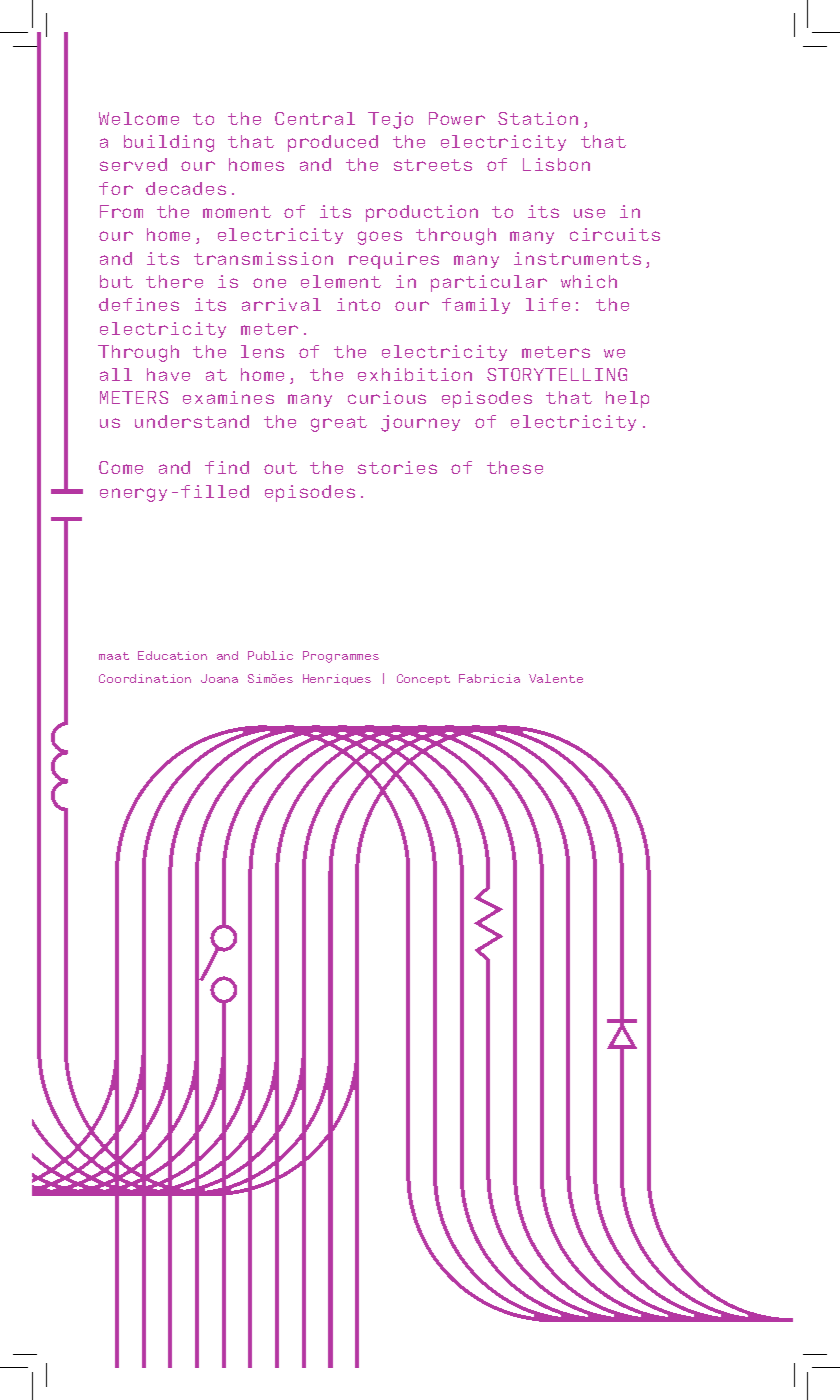 Image resolution: width=840 pixels, height=1400 pixels. What do you see at coordinates (538, 118) in the document?
I see `Station` at bounding box center [538, 118].
